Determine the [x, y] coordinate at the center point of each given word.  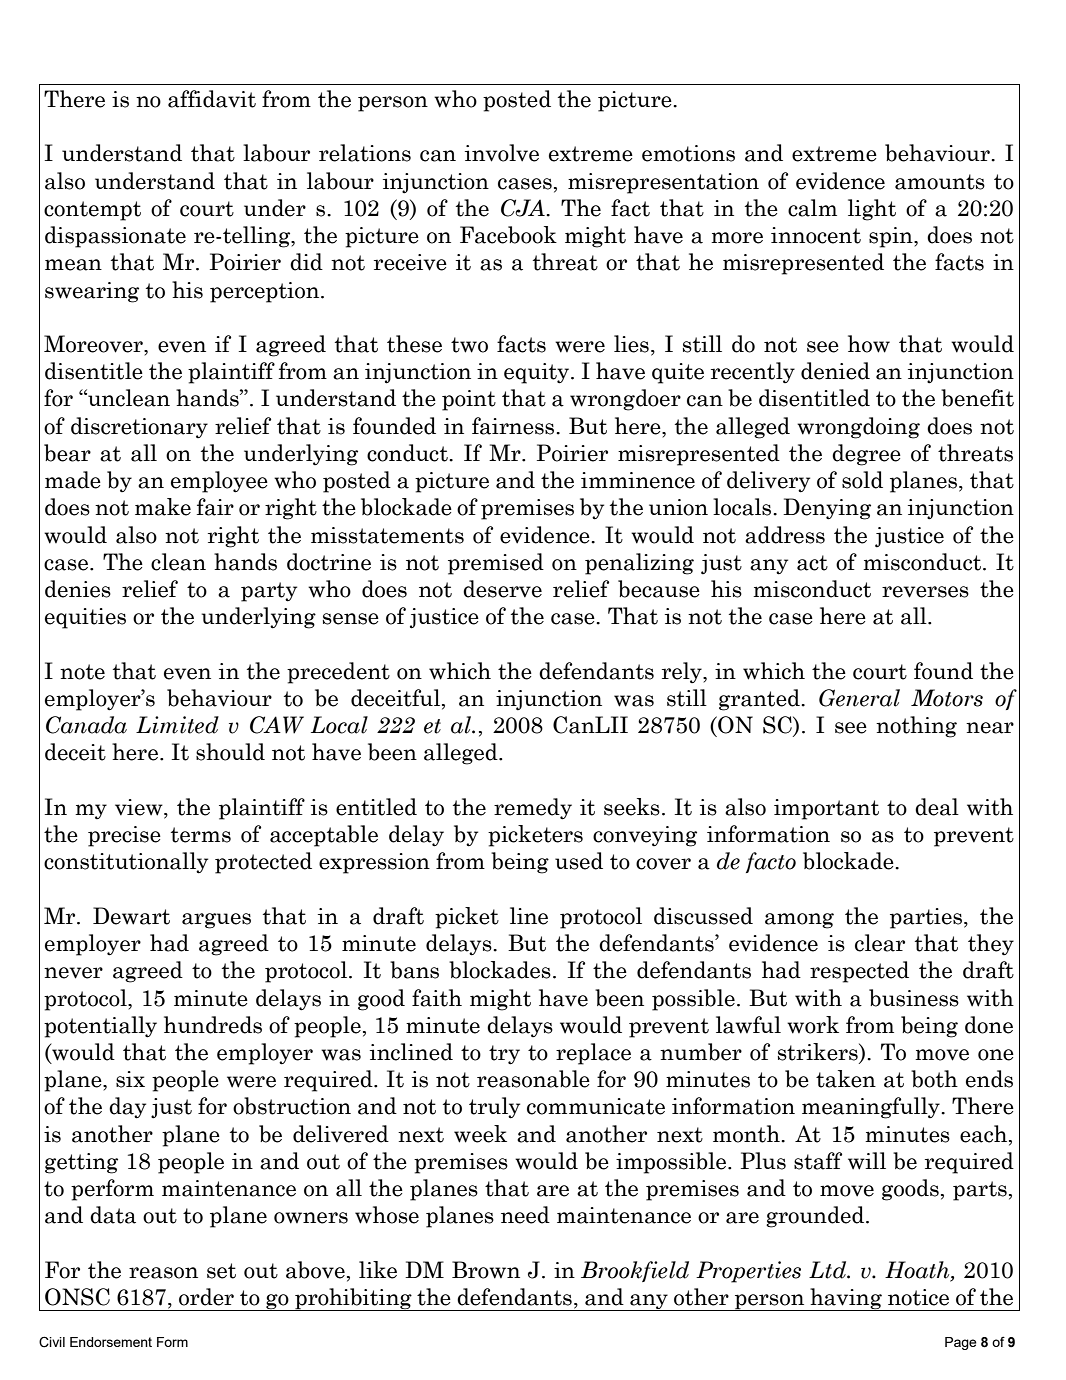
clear [880, 943]
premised [496, 564]
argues [216, 921]
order [206, 1297]
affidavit [212, 99]
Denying [827, 509]
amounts [940, 182]
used [579, 861]
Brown [486, 1270]
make [163, 507]
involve [502, 153]
